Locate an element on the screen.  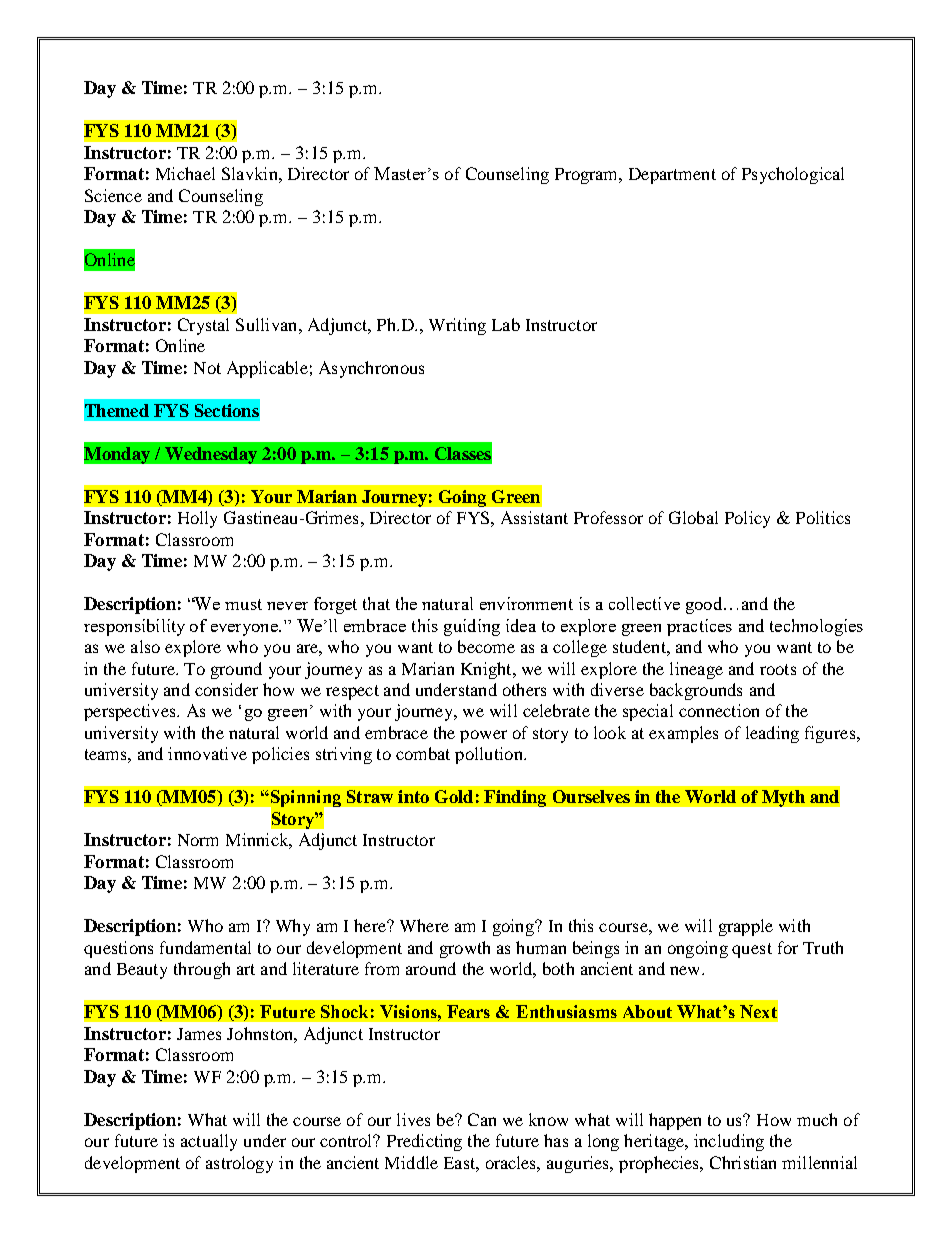
roots is located at coordinates (778, 669).
